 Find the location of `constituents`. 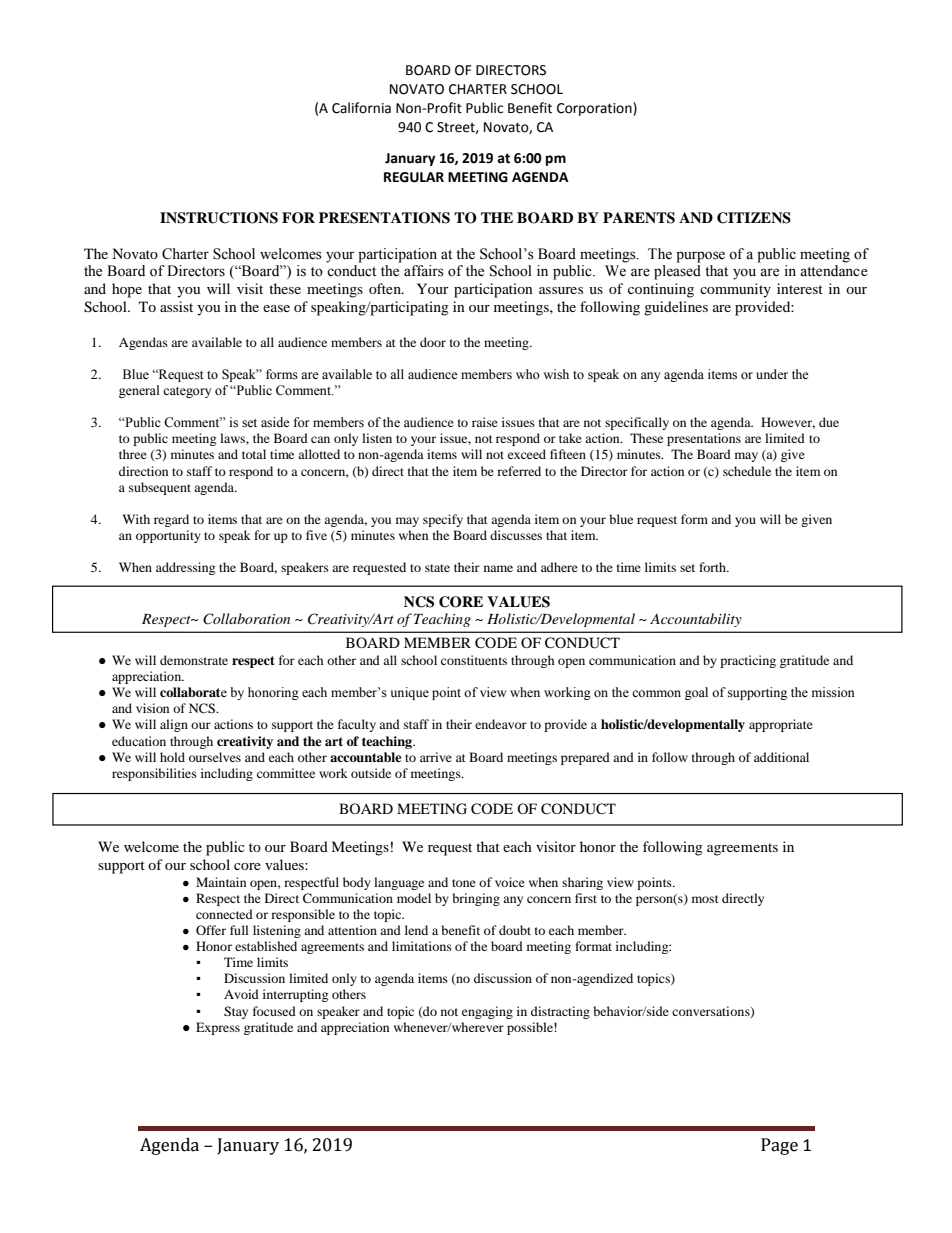

constituents is located at coordinates (474, 660).
